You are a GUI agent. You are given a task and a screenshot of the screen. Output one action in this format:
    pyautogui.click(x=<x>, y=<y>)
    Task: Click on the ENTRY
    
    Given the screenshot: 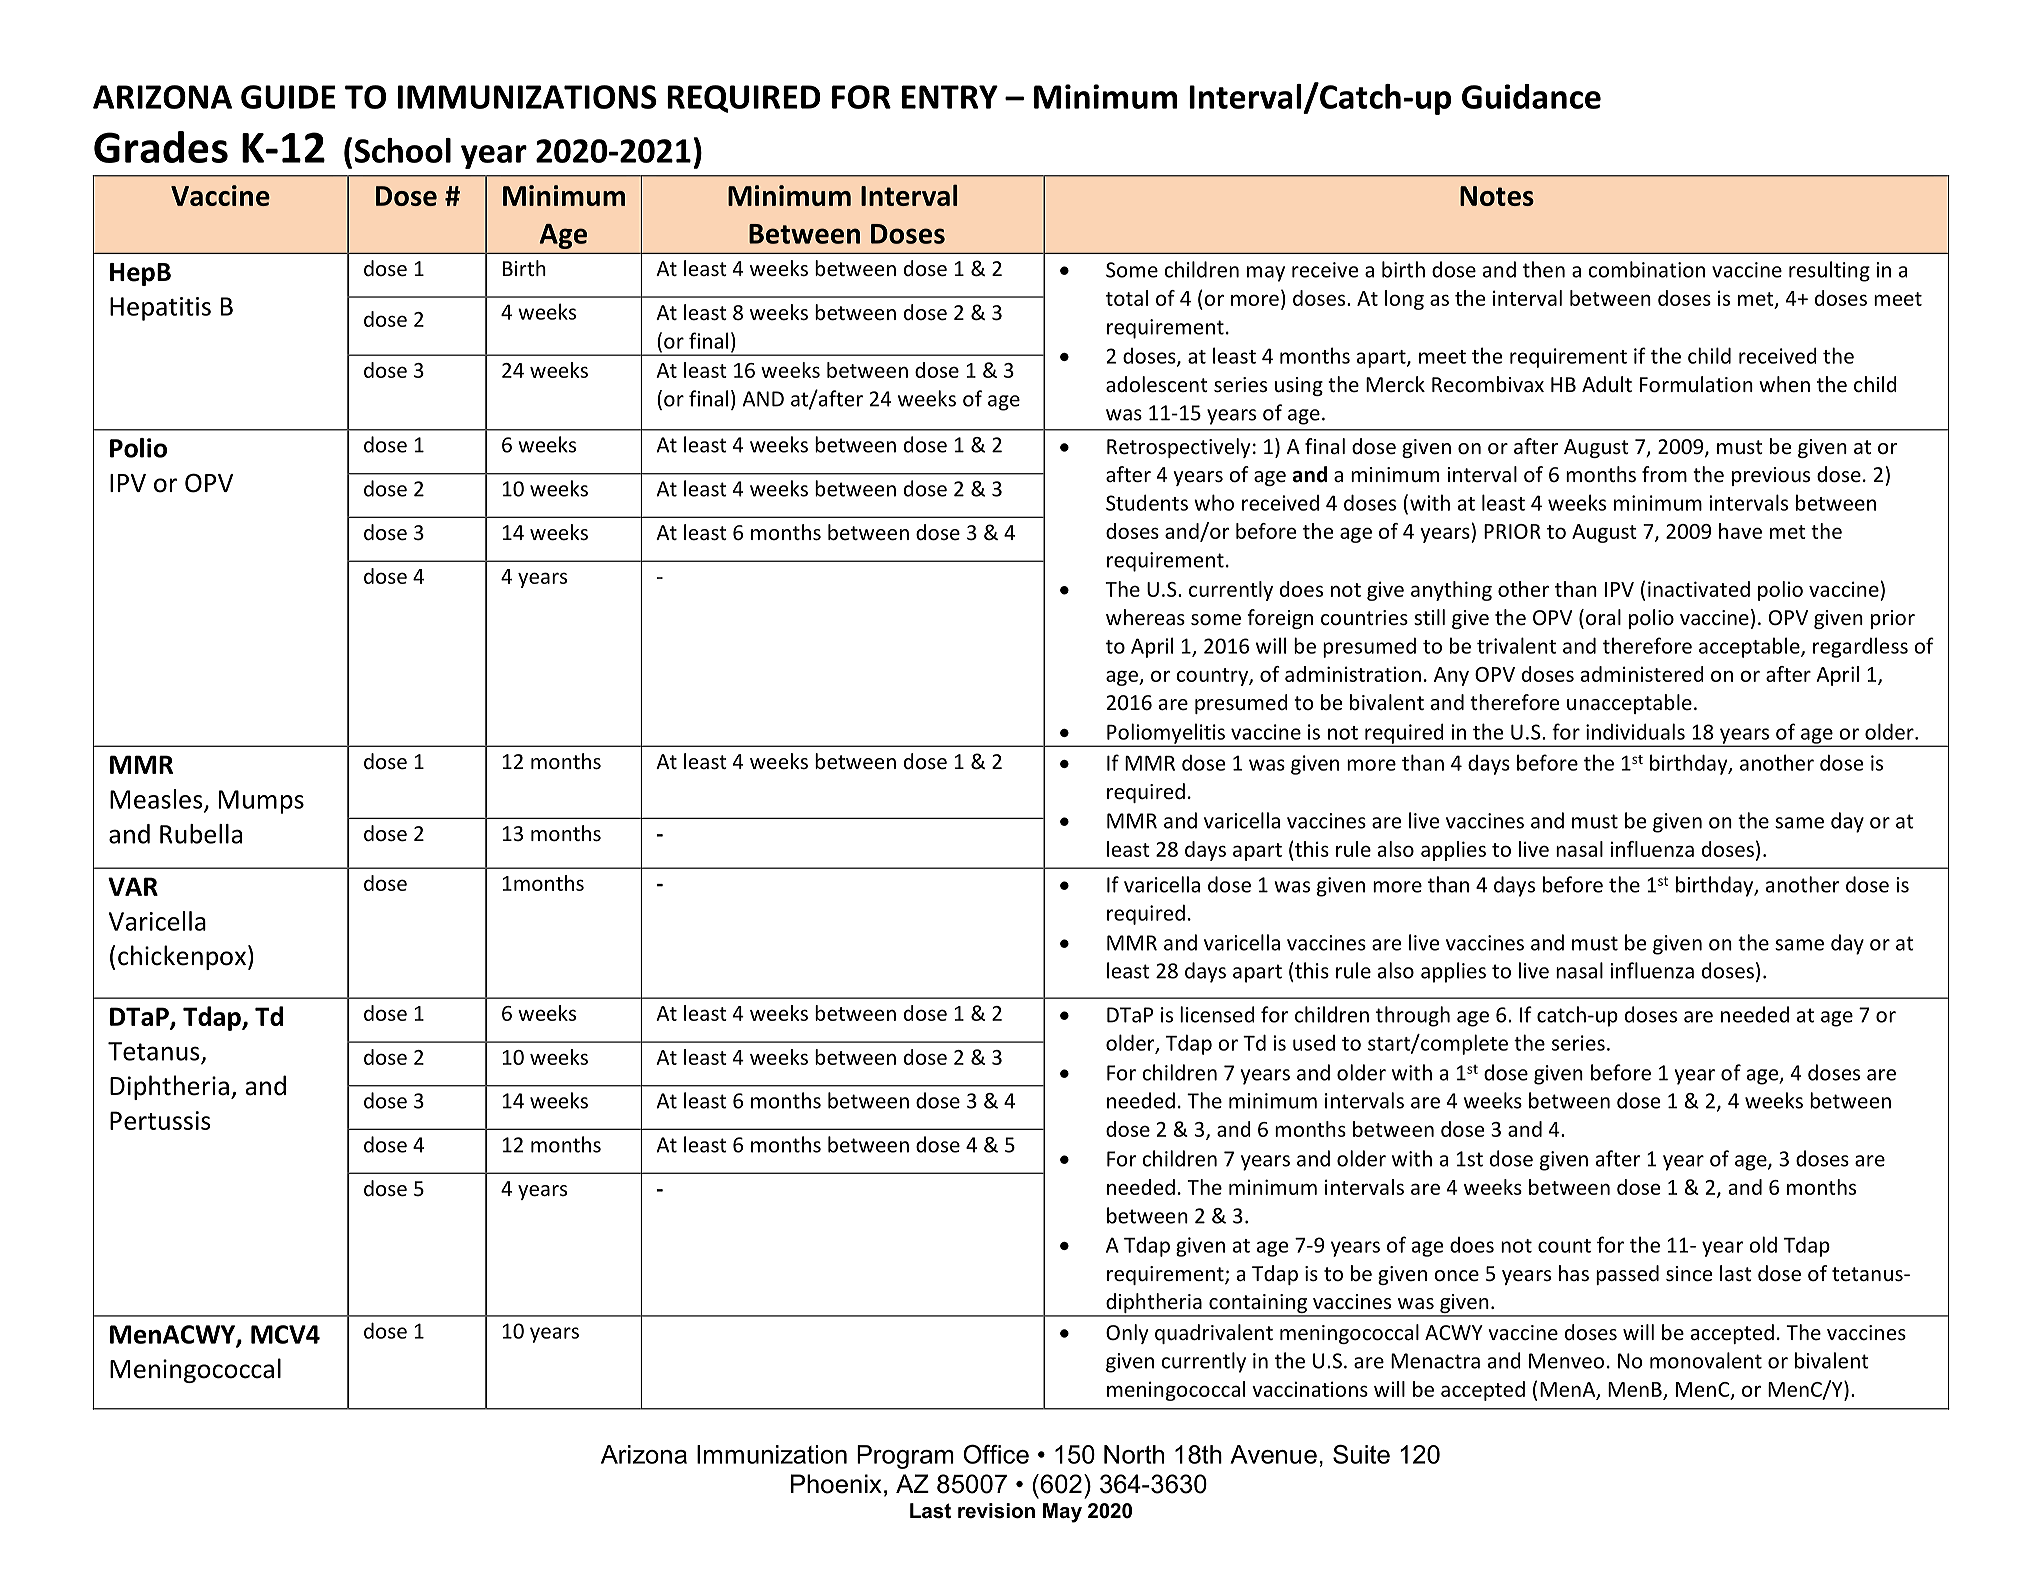 What is the action you would take?
    pyautogui.click(x=950, y=97)
